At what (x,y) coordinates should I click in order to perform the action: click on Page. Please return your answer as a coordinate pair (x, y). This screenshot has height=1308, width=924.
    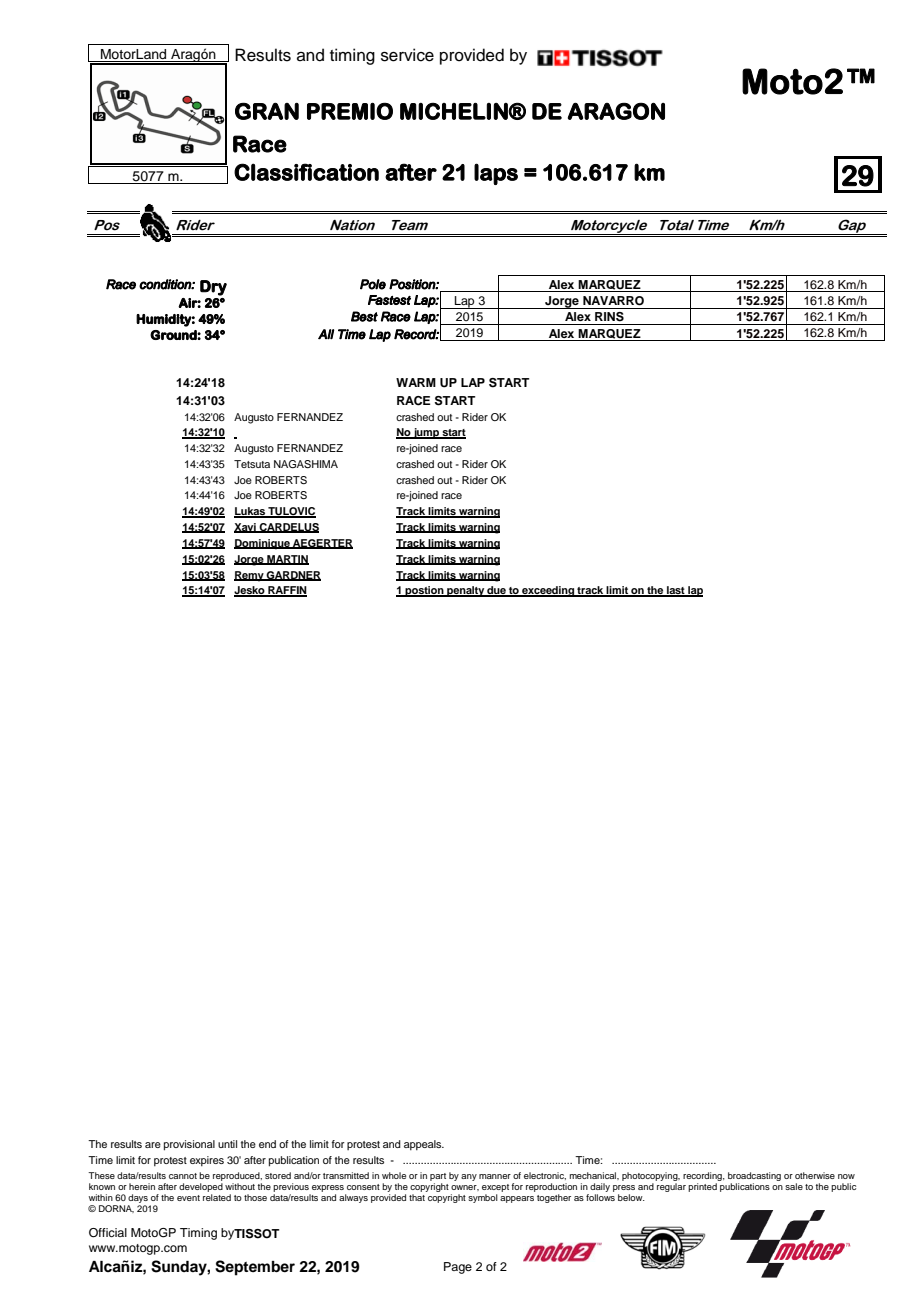
    Looking at the image, I should click on (458, 1268).
